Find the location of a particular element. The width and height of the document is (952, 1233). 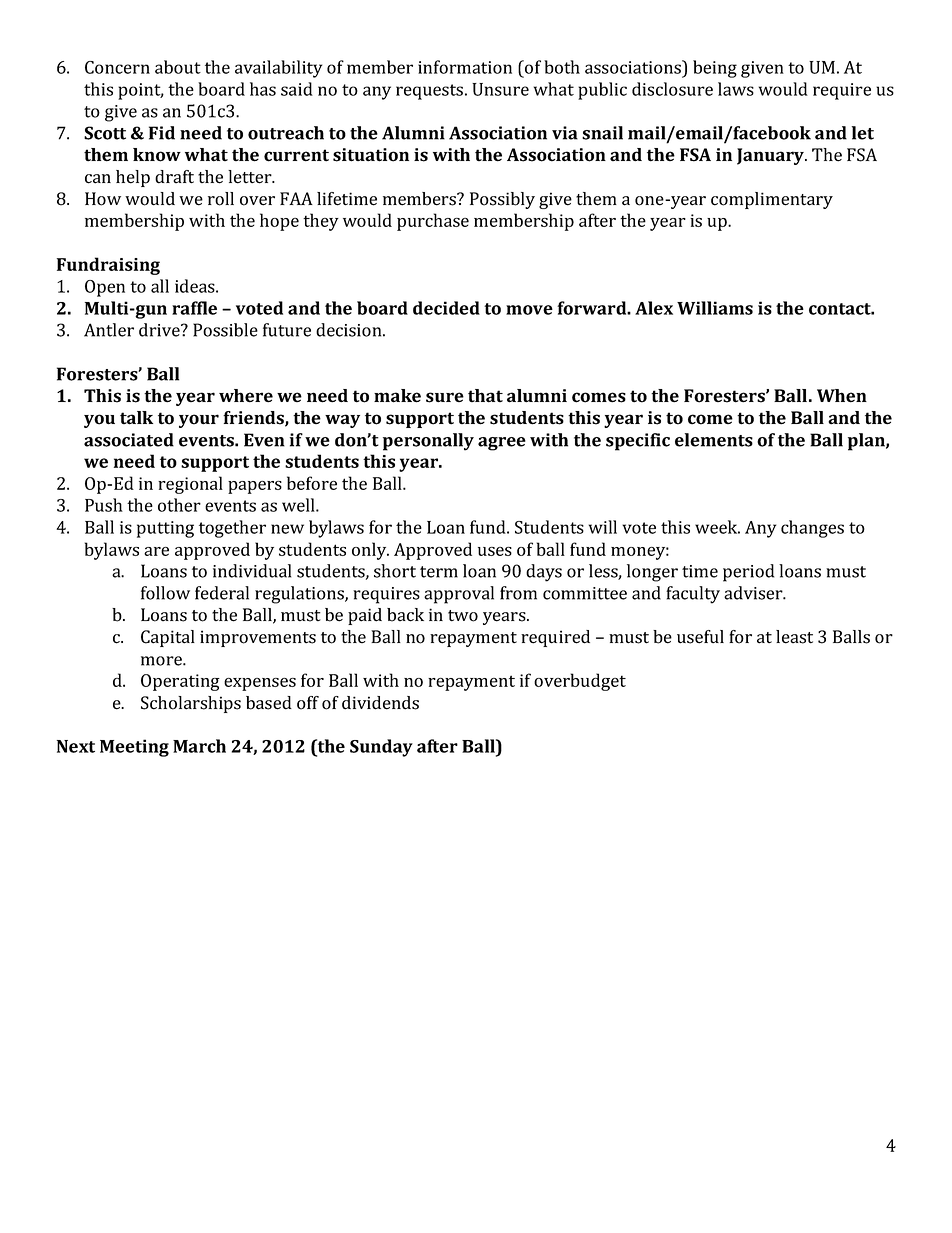

about is located at coordinates (178, 67).
